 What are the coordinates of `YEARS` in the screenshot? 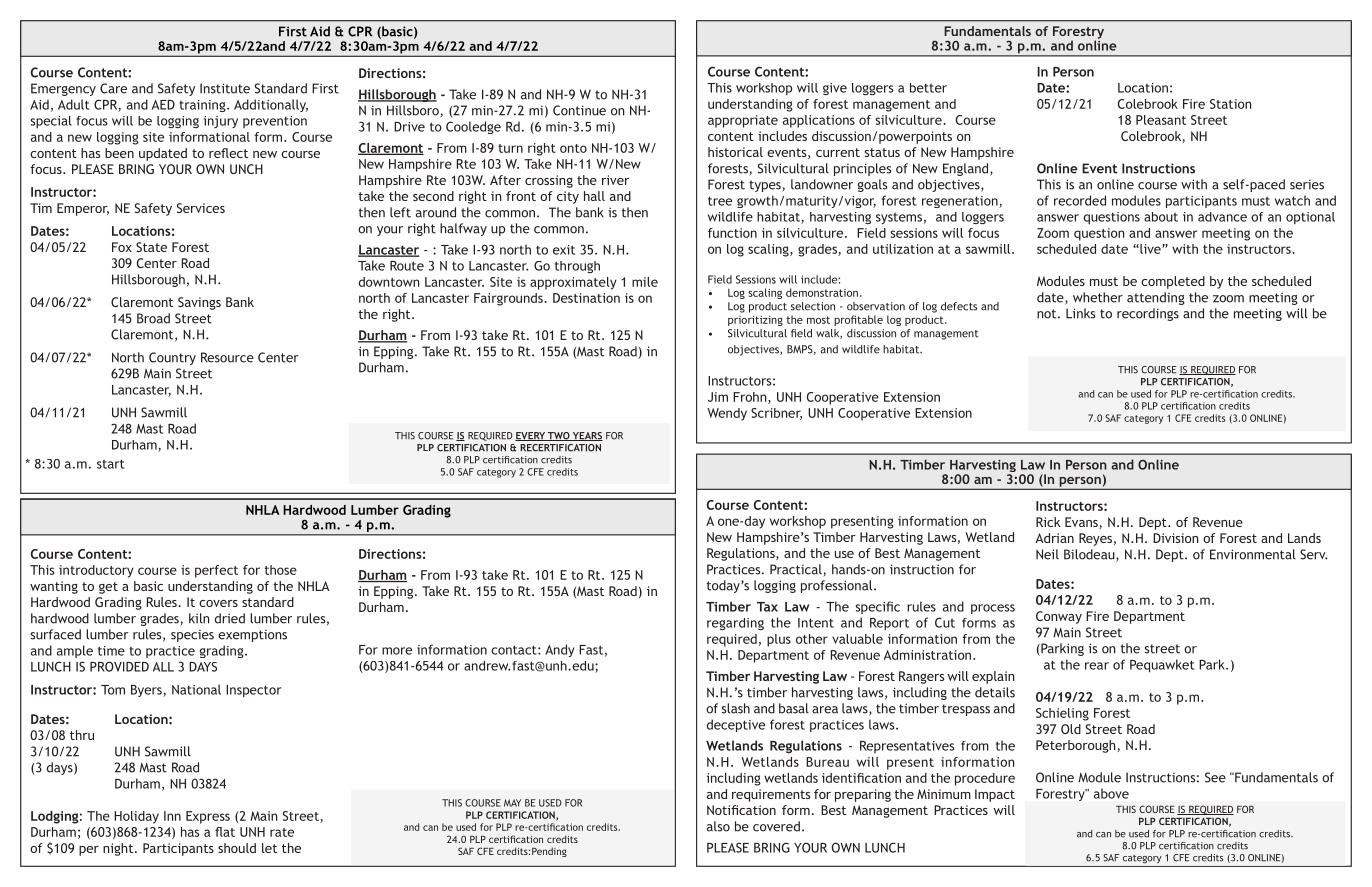 It's located at (587, 436).
